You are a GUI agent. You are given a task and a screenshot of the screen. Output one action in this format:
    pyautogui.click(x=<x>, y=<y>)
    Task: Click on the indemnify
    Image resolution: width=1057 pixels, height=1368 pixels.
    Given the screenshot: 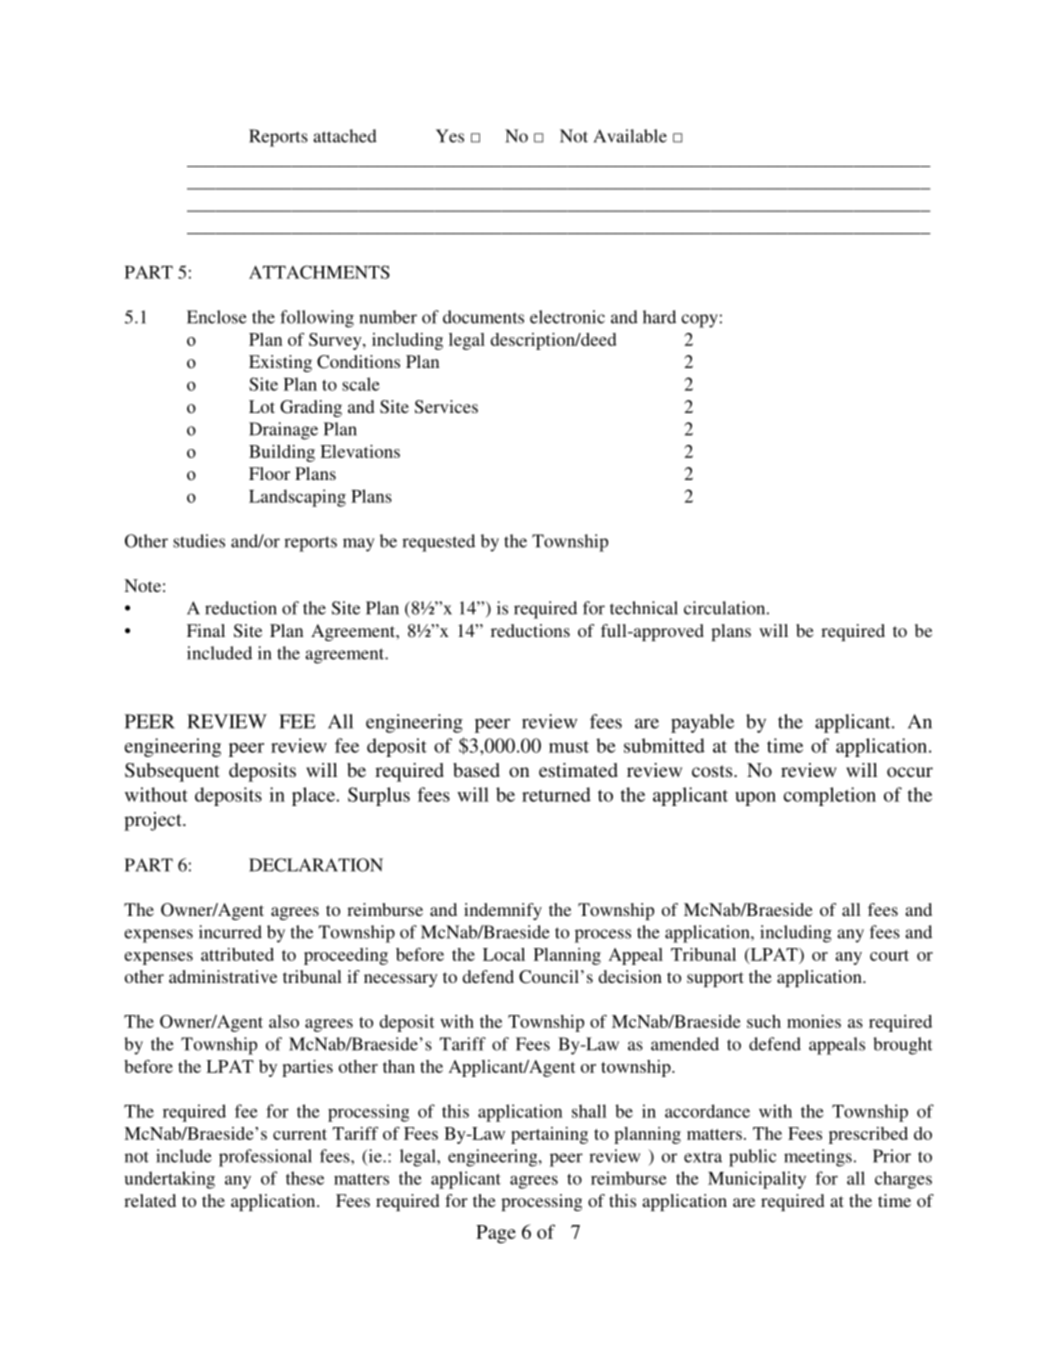 What is the action you would take?
    pyautogui.click(x=503, y=911)
